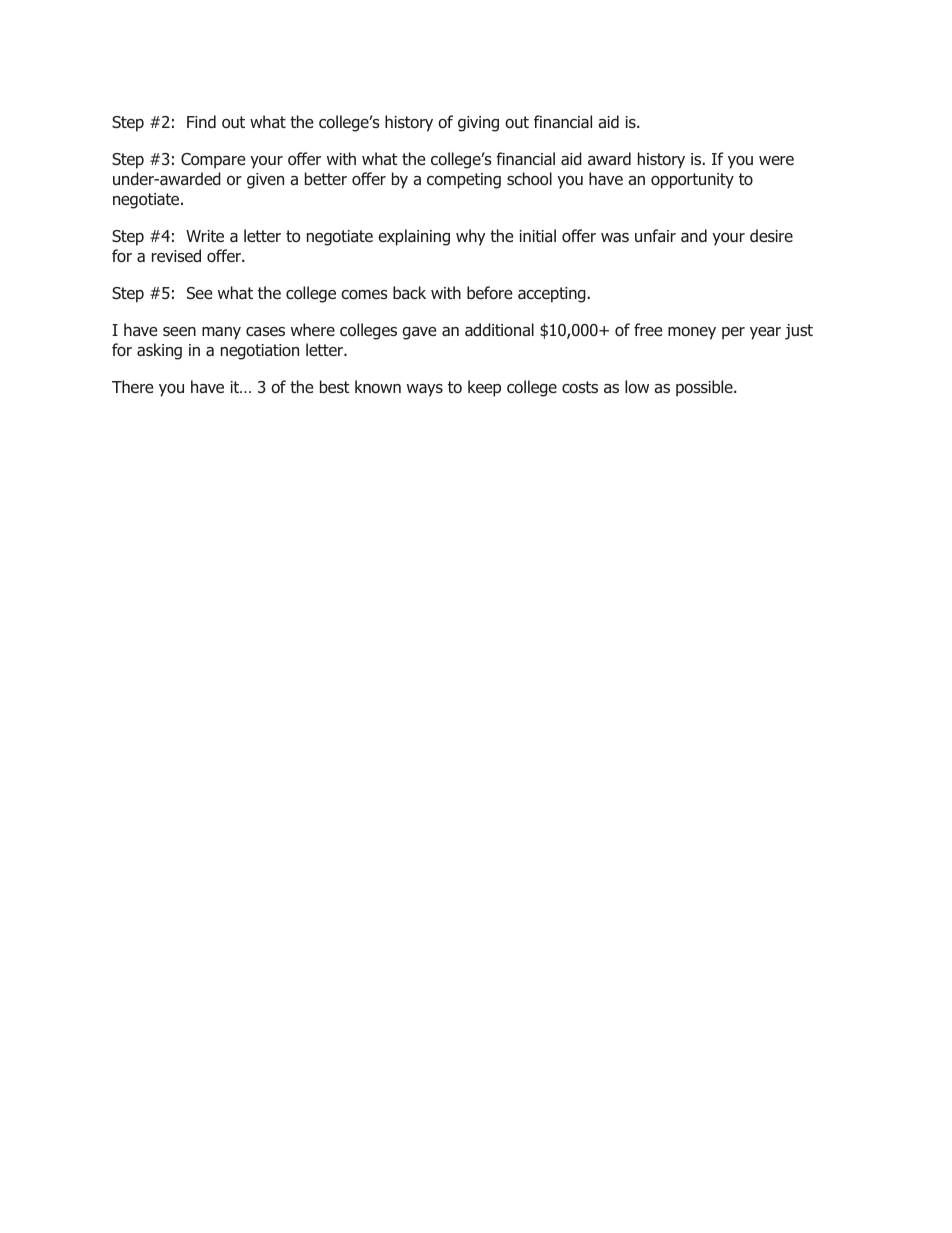 The height and width of the screenshot is (1233, 952). Describe the element at coordinates (484, 388) in the screenshot. I see `keep` at that location.
